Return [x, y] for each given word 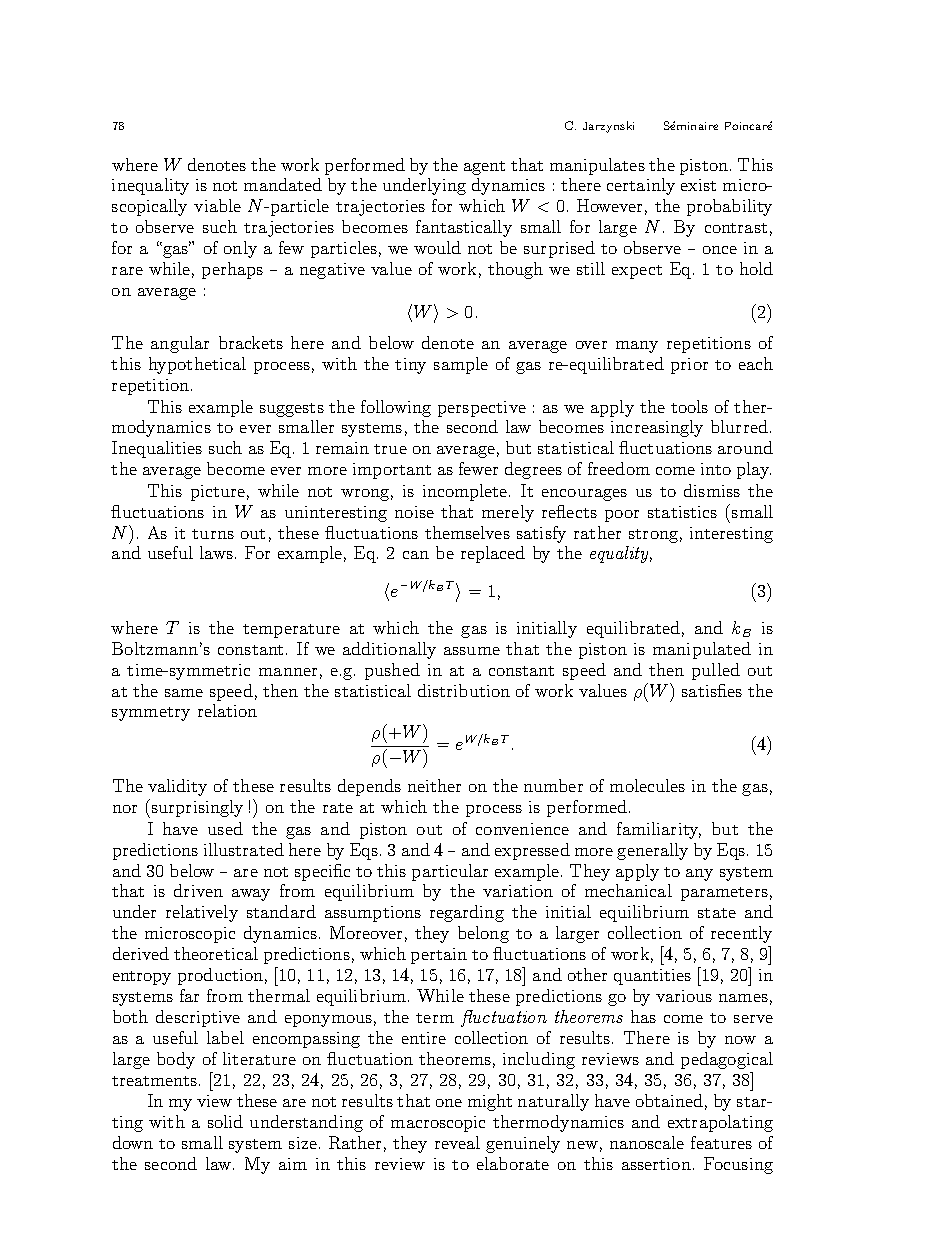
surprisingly [197, 808]
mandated [283, 184]
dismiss [712, 490]
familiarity [659, 830]
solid [225, 1121]
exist [698, 185]
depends [369, 787]
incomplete [466, 492]
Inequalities [157, 449]
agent [484, 168]
